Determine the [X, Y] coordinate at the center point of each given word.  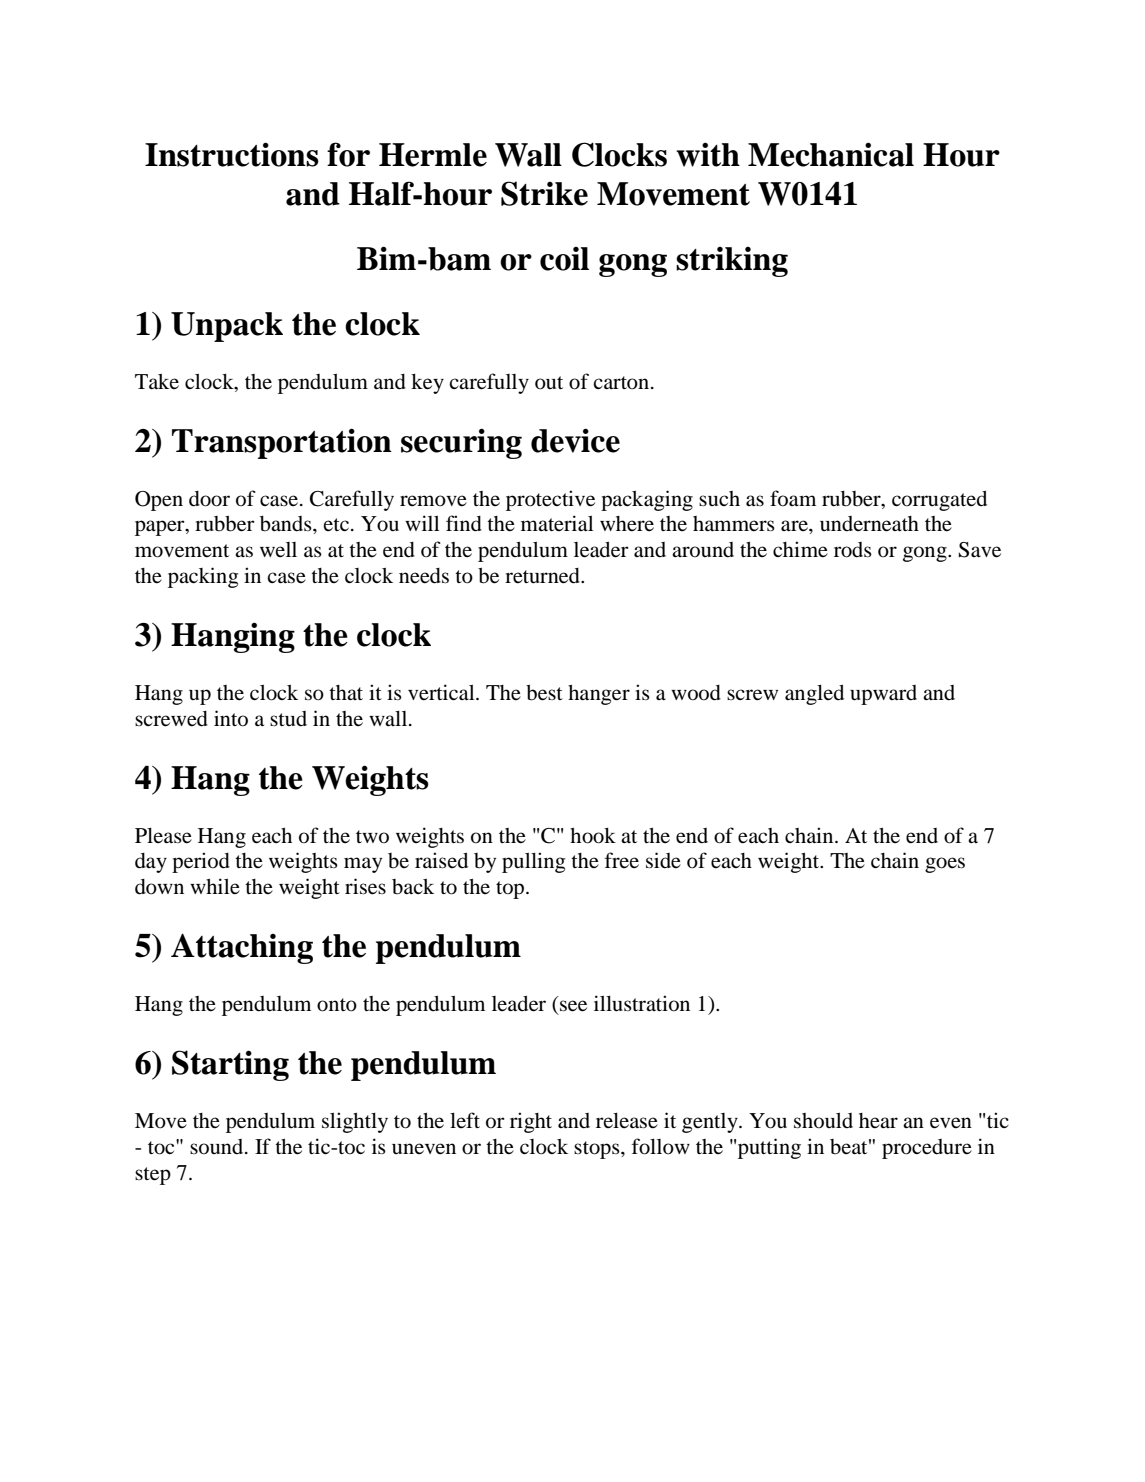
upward [883, 695]
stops [598, 1150]
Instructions [232, 154]
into [231, 718]
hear [878, 1121]
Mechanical [831, 154]
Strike [544, 193]
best [544, 693]
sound [218, 1147]
